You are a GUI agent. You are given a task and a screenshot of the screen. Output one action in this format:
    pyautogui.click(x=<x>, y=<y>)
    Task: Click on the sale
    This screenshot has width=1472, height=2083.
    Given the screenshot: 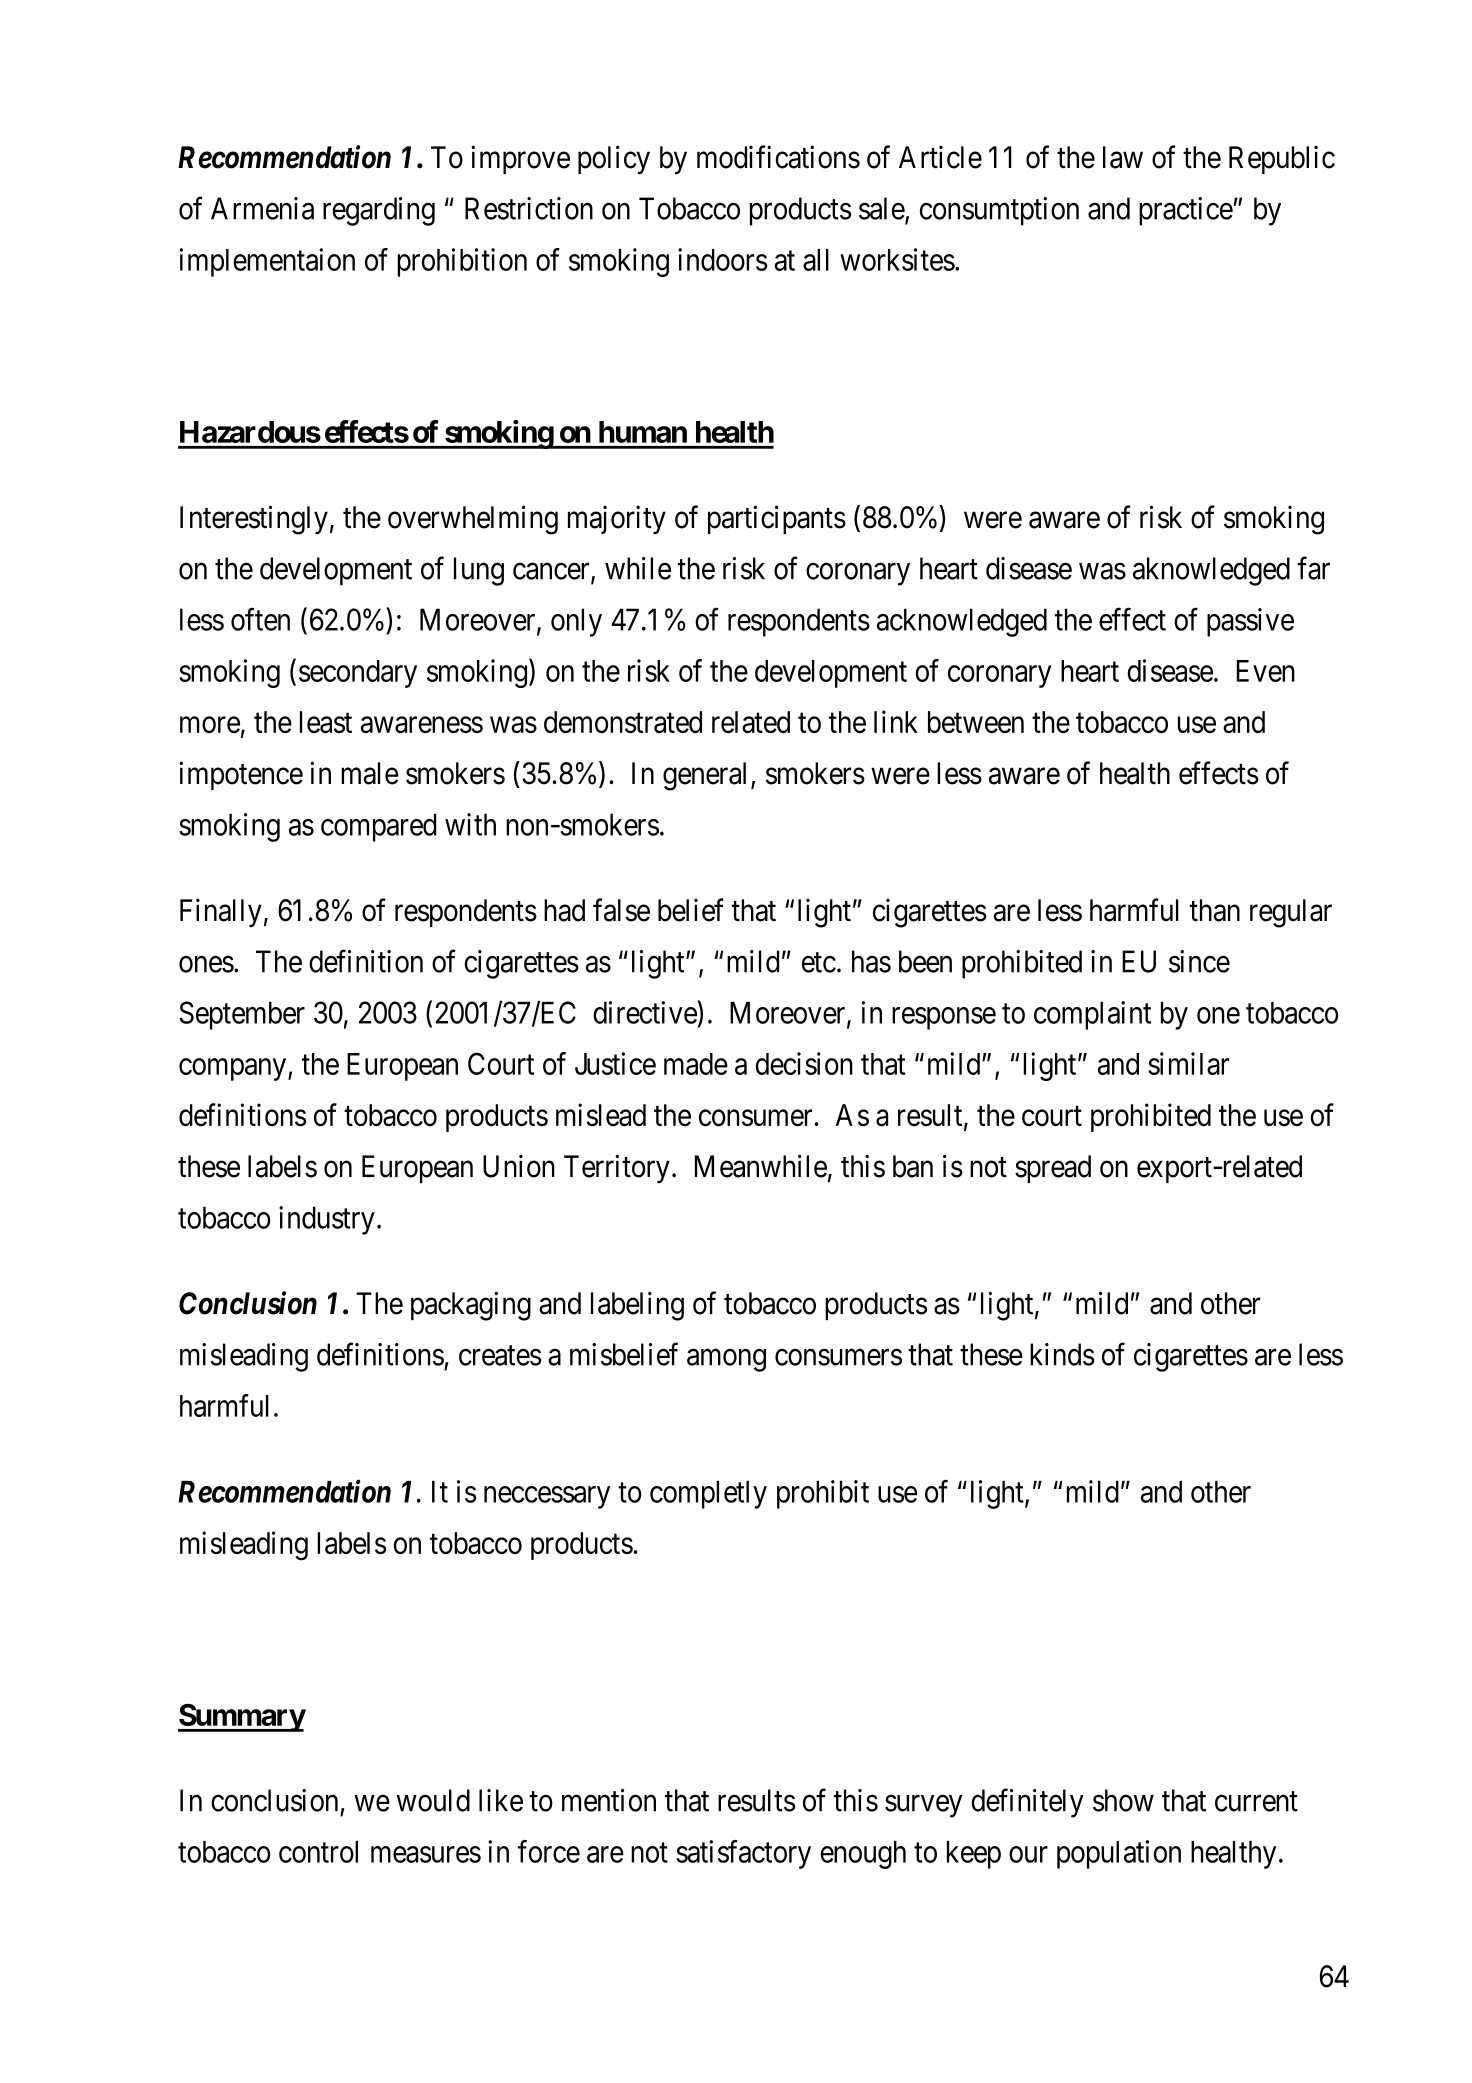 What is the action you would take?
    pyautogui.click(x=882, y=209)
